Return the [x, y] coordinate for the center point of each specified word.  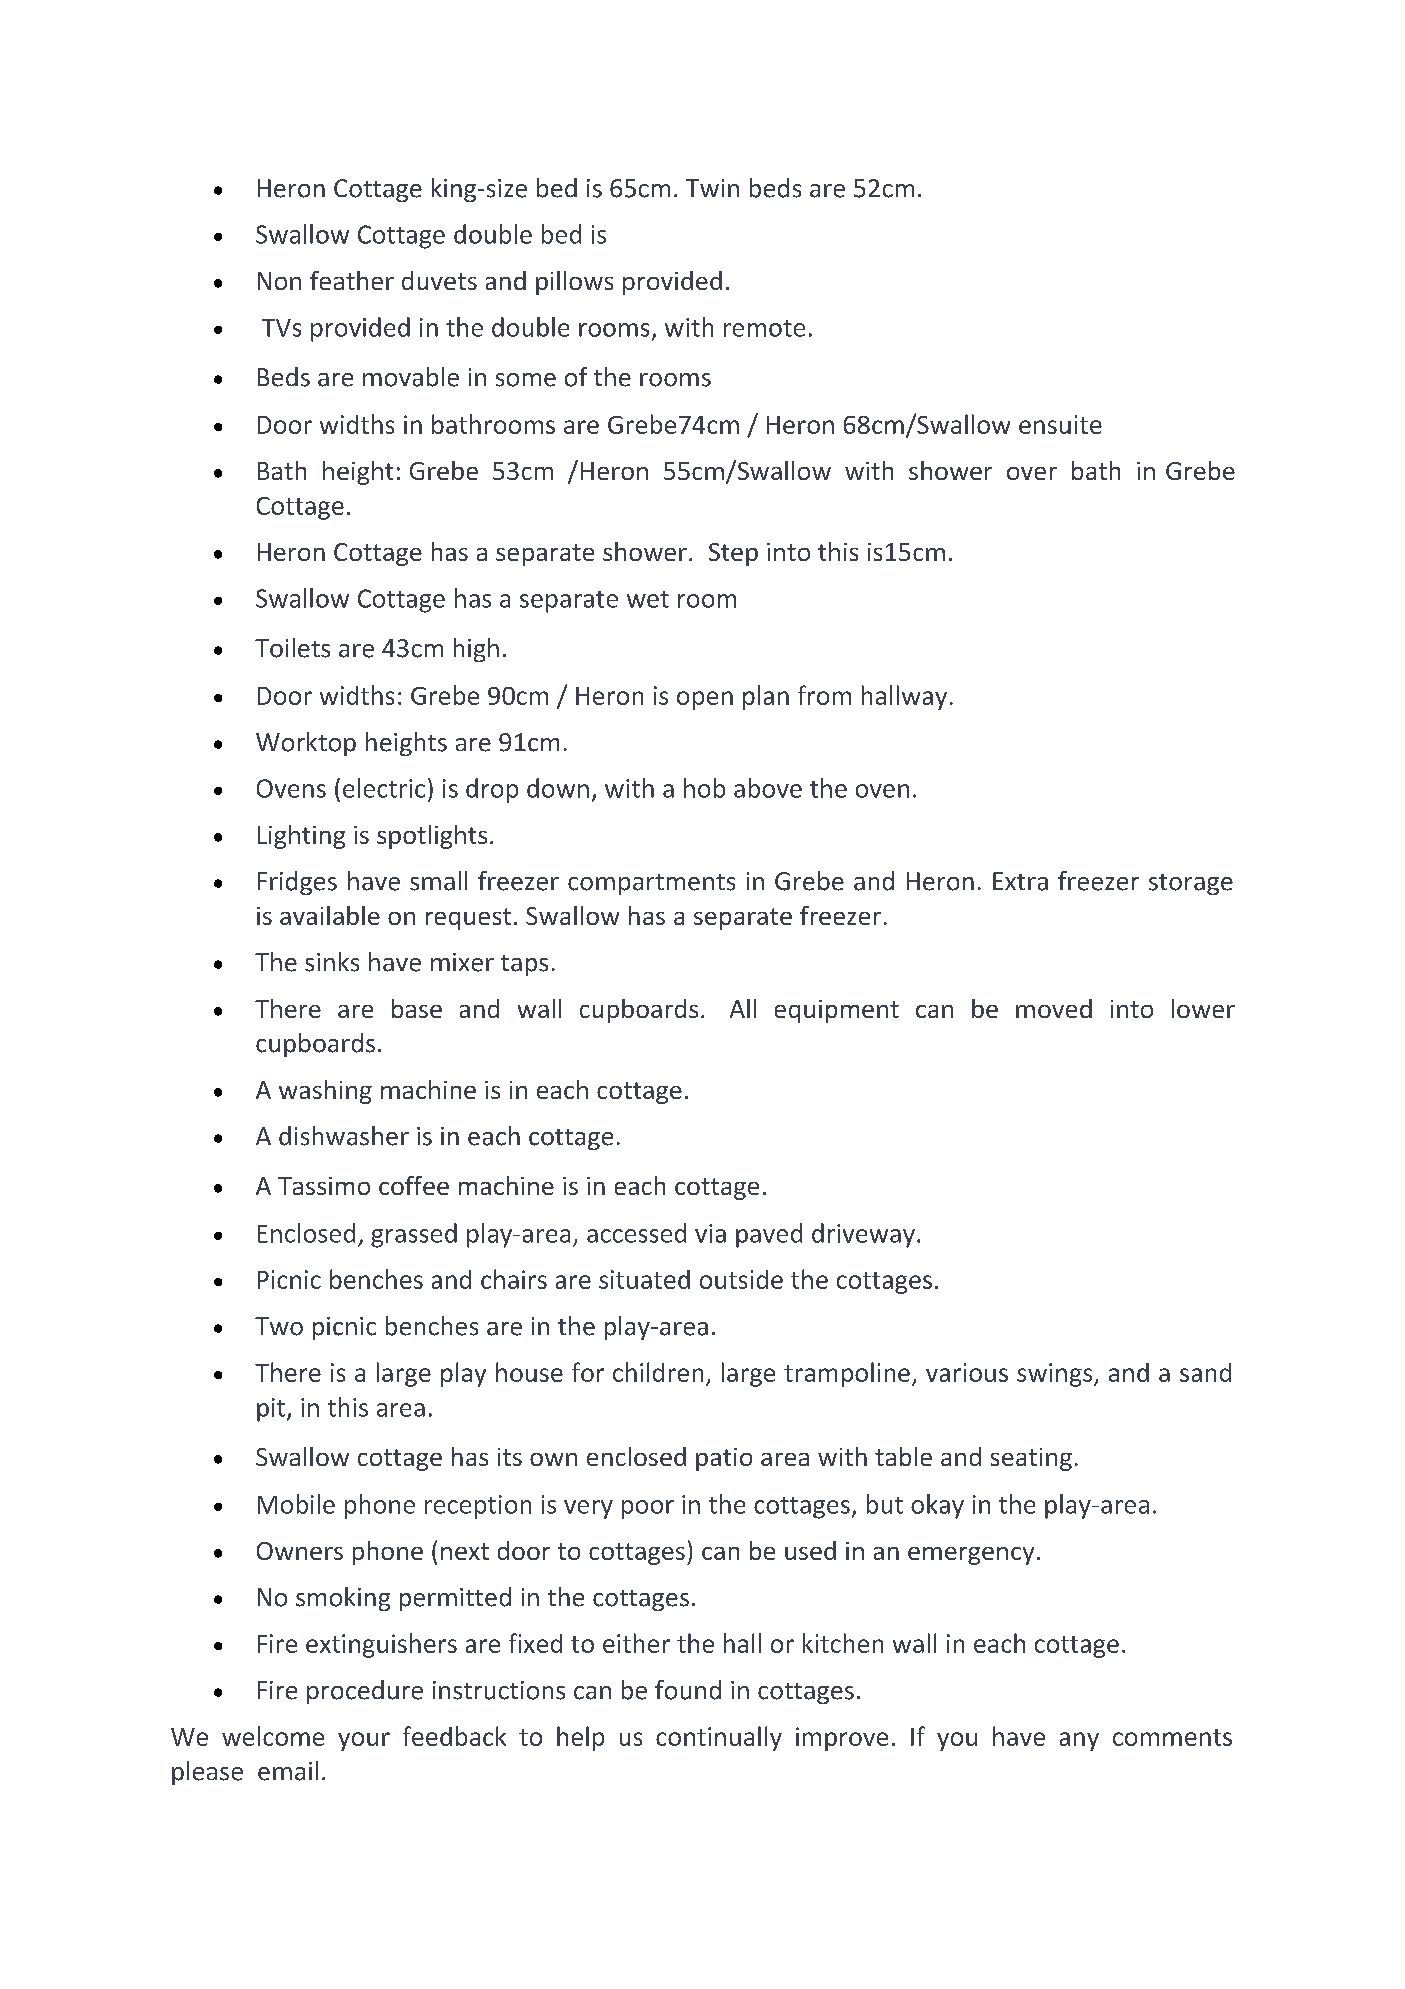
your [364, 1741]
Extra [1020, 881]
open [705, 700]
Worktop [306, 744]
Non [279, 281]
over [1032, 473]
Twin [712, 188]
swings [1056, 1375]
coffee [414, 1185]
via [710, 1233]
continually [719, 1738]
